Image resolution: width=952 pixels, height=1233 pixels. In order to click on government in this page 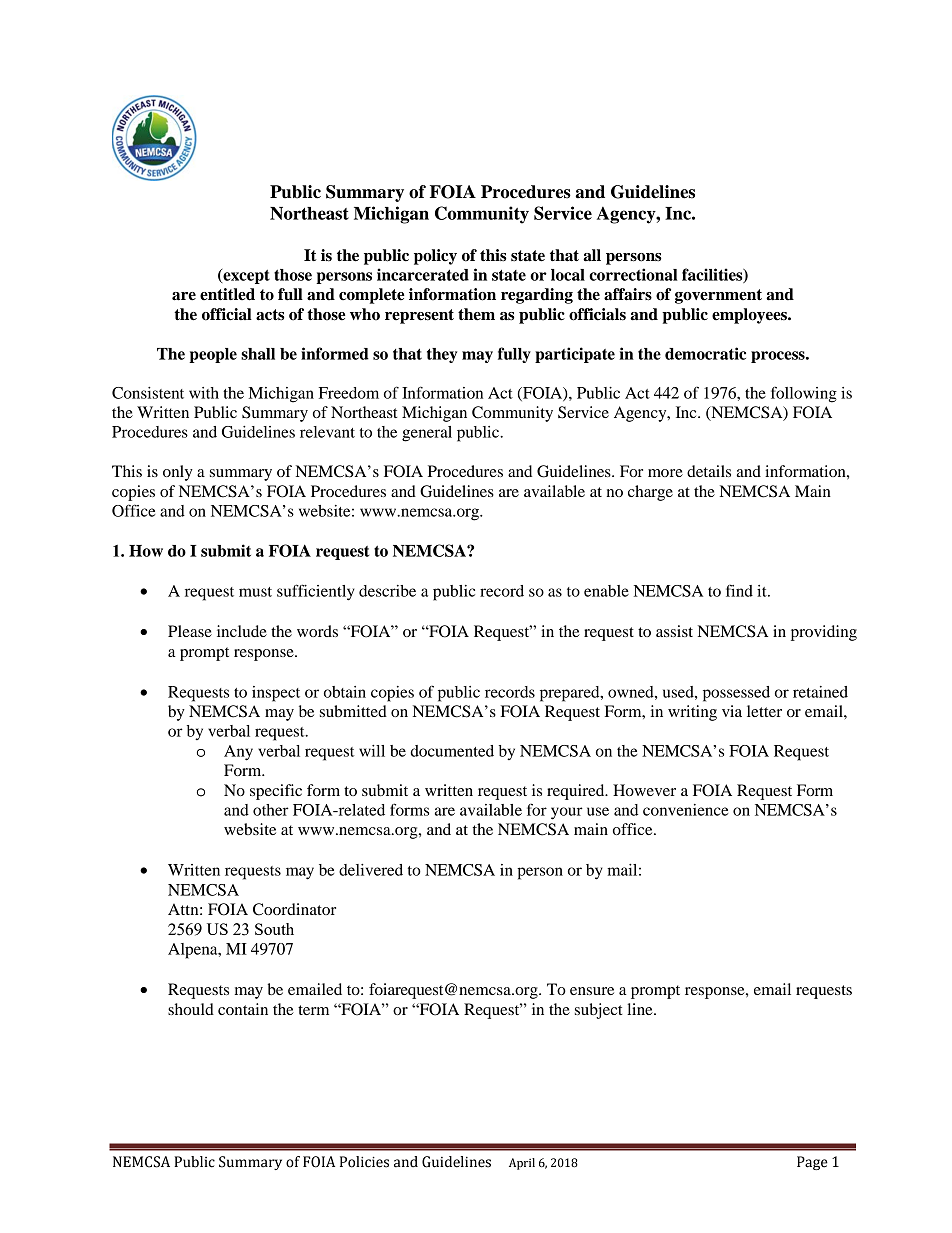, I will do `click(718, 296)`.
